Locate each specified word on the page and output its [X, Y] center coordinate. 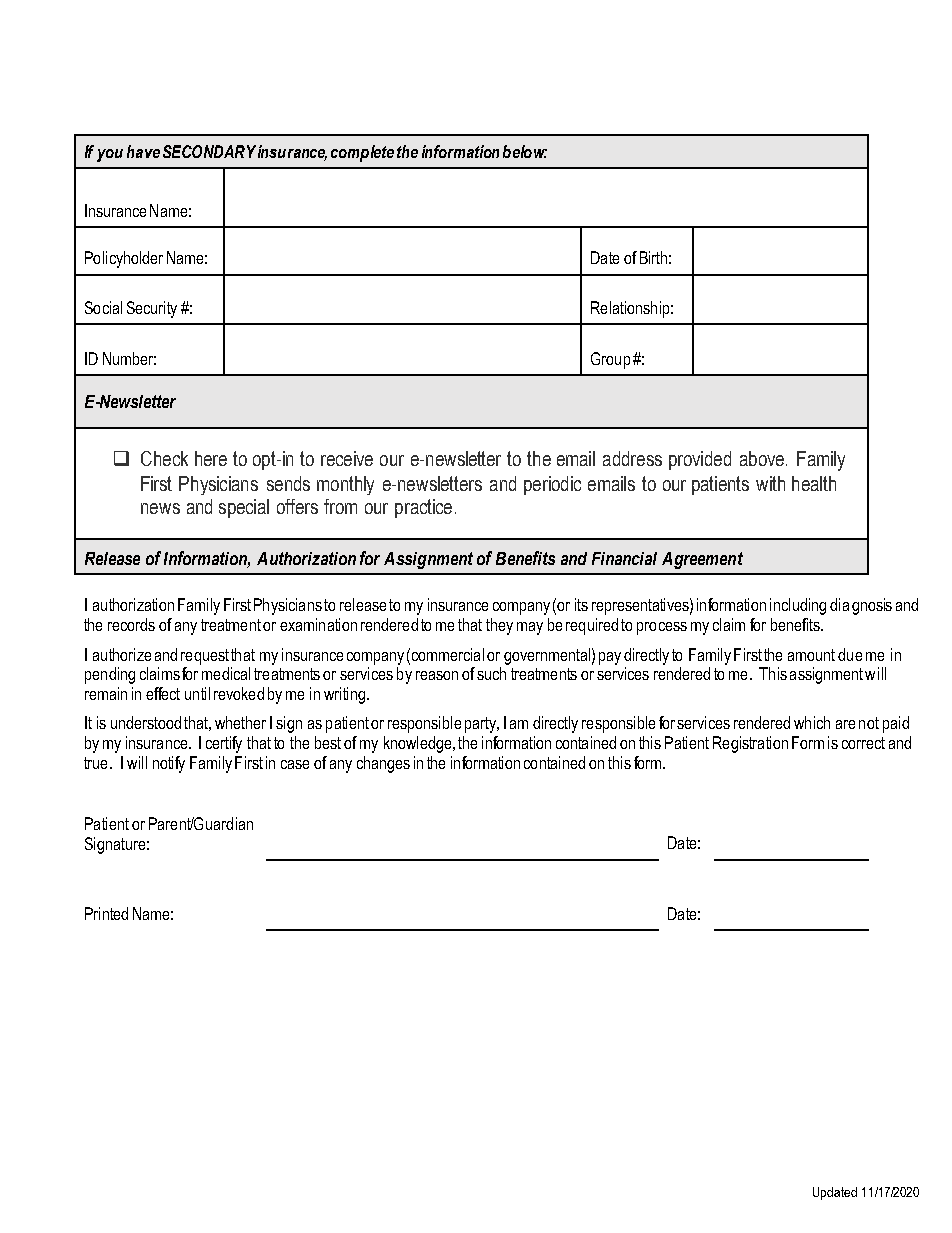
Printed [106, 913]
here [211, 458]
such [491, 673]
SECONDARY [209, 151]
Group [610, 360]
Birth [653, 257]
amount [811, 655]
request [205, 657]
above [762, 458]
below [525, 151]
